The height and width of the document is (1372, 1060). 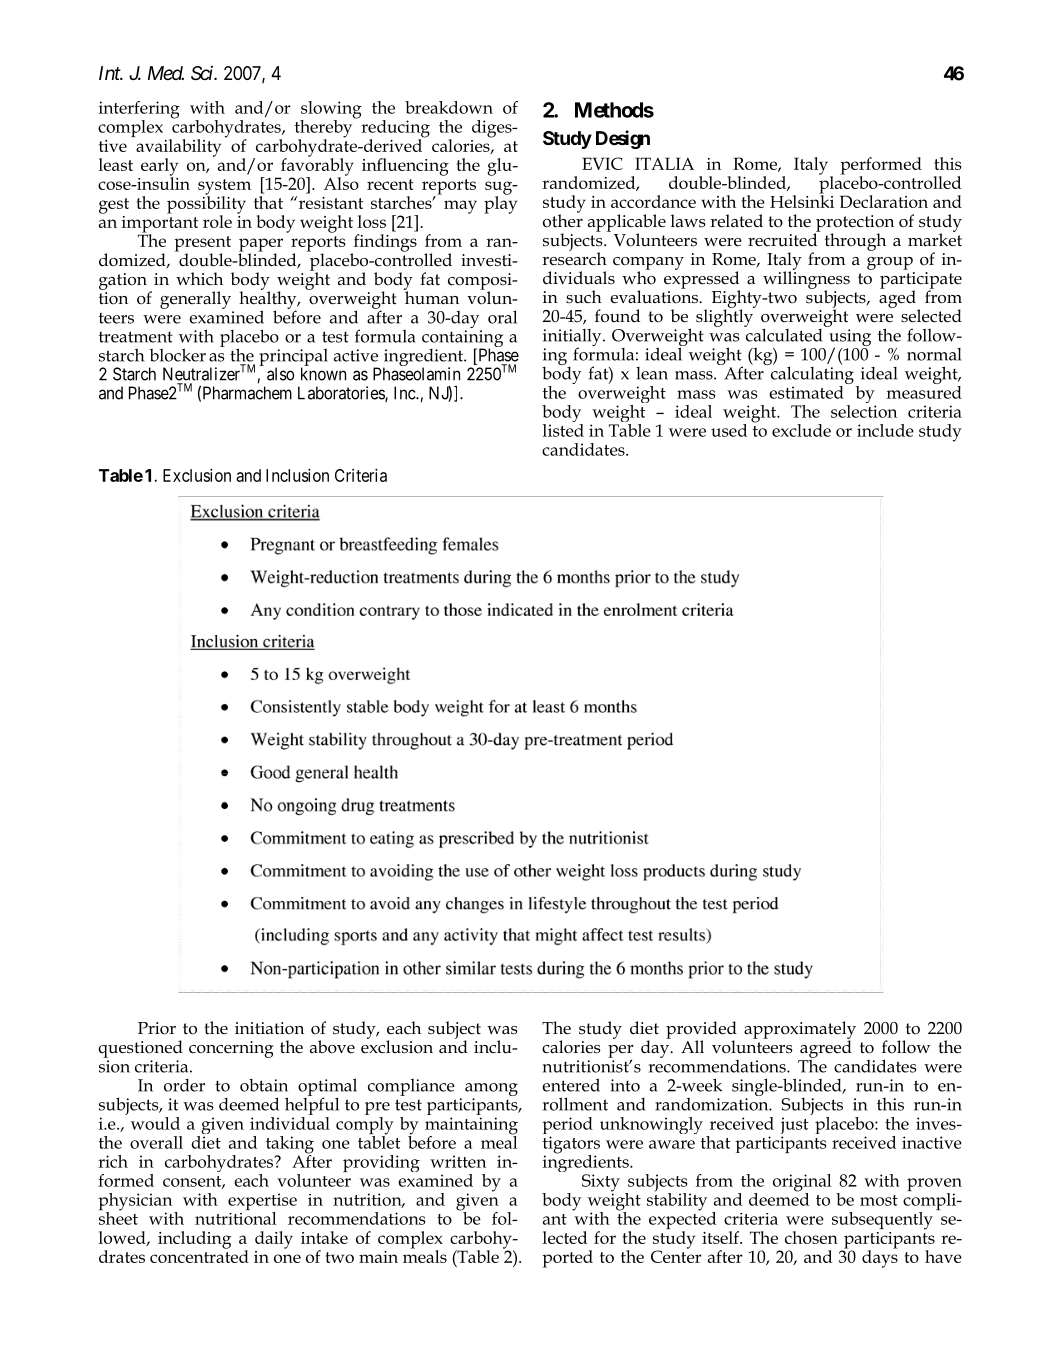 I want to click on breakdown, so click(x=449, y=107).
